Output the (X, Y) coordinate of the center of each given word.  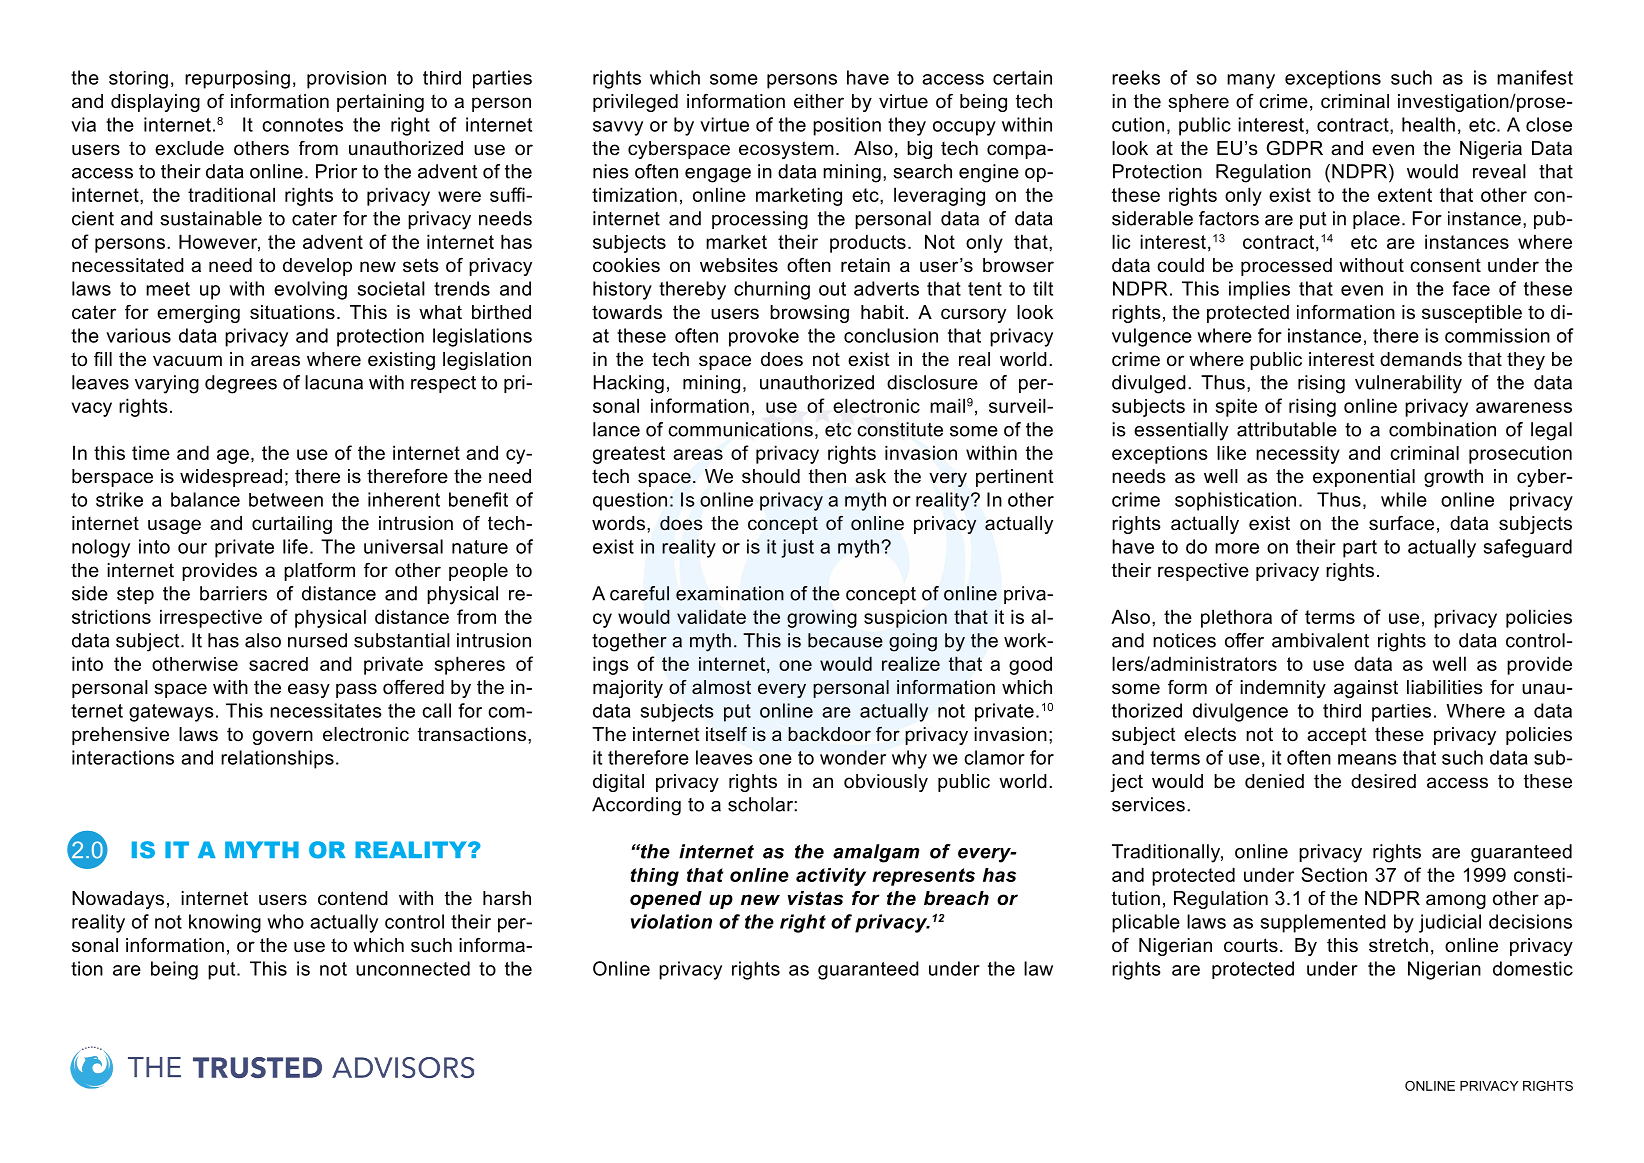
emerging (198, 314)
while (1404, 499)
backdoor (829, 734)
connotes (302, 125)
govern (283, 737)
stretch (1398, 945)
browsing (809, 314)
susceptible (1472, 314)
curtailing (292, 525)
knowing (225, 923)
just (798, 548)
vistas (815, 898)
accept (1337, 736)
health (1428, 124)
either (819, 101)
